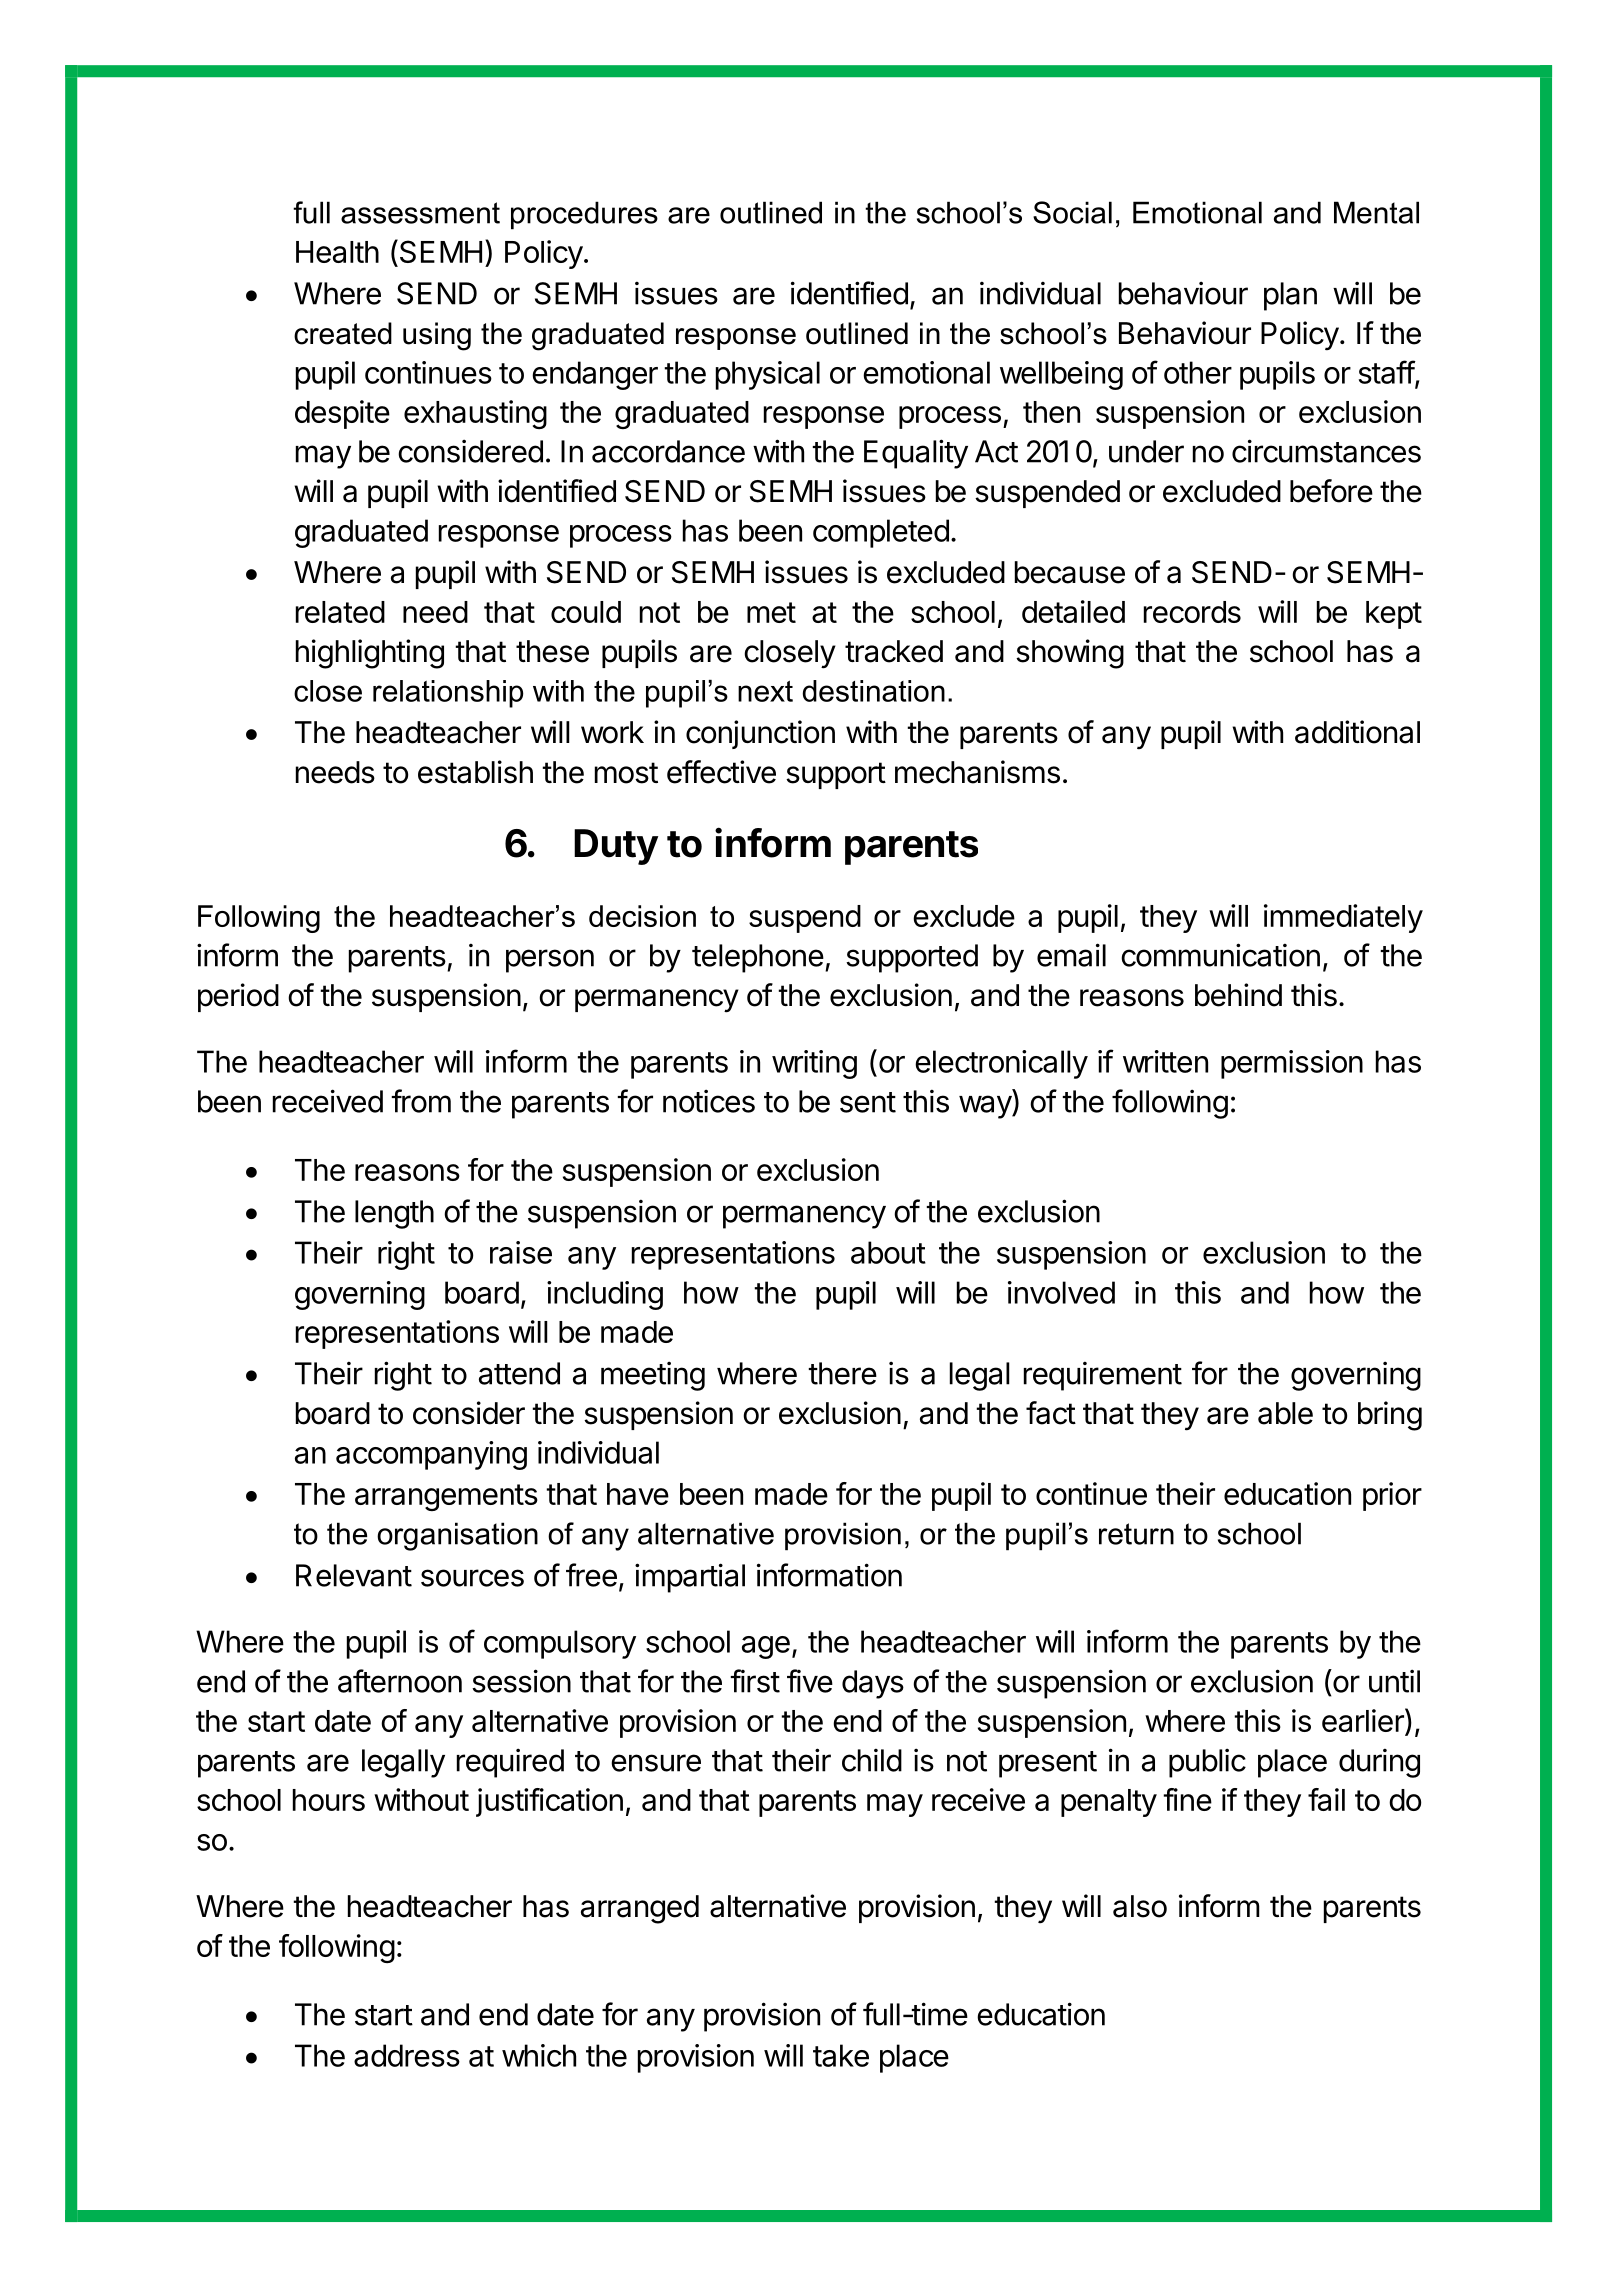 This screenshot has height=2287, width=1617. What do you see at coordinates (841, 2055) in the screenshot?
I see `take` at bounding box center [841, 2055].
